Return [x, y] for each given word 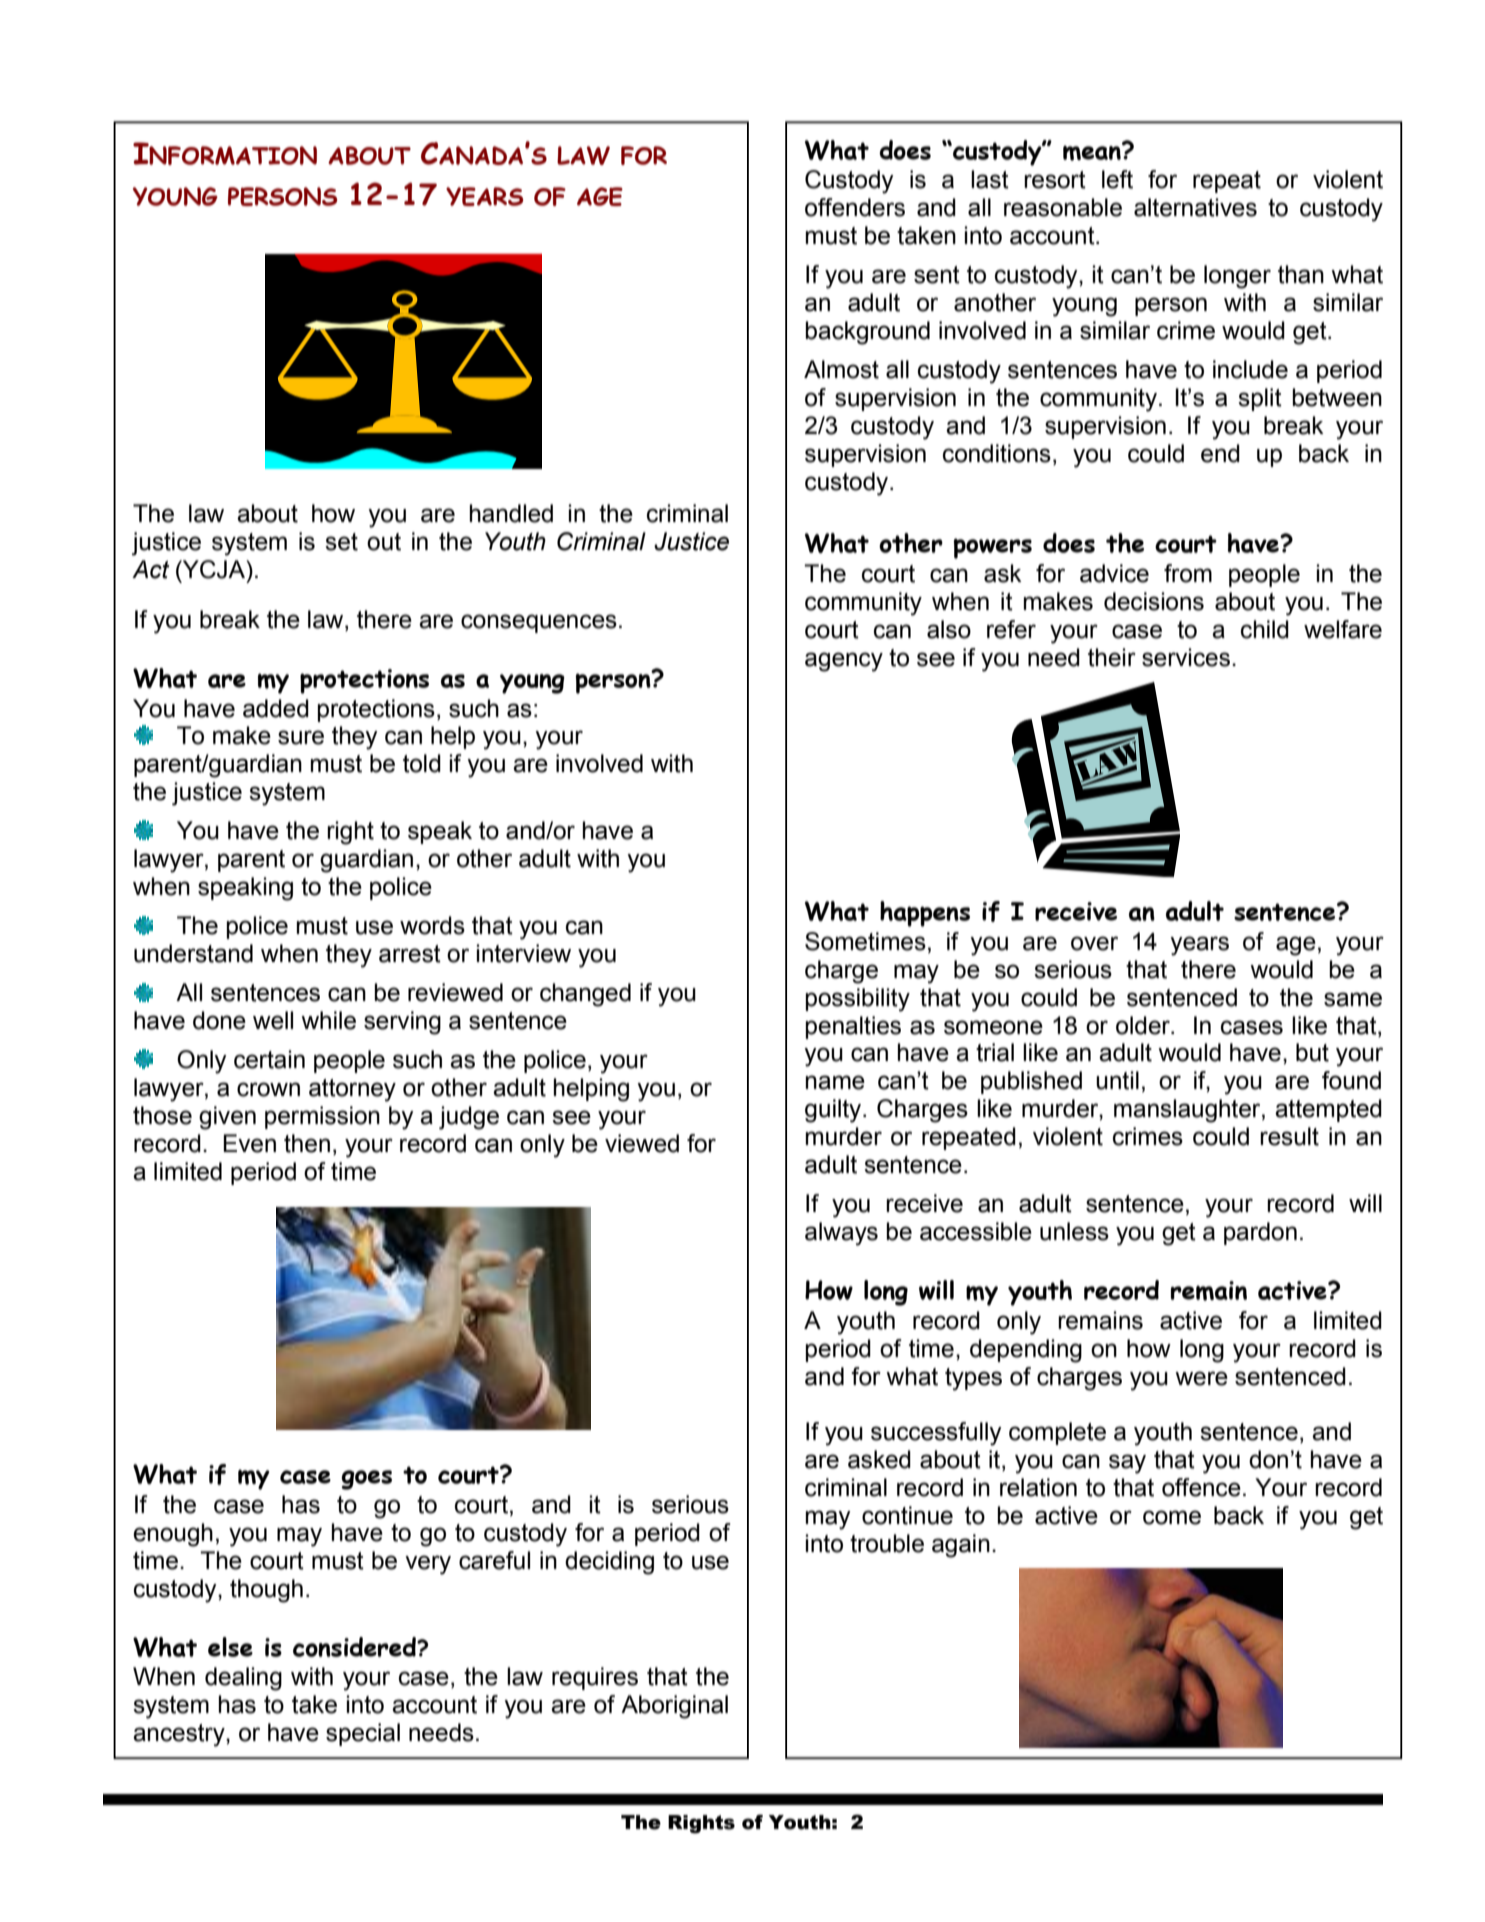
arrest [410, 954]
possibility [858, 1000]
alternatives [1195, 207]
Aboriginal [674, 1707]
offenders [855, 207]
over [1094, 943]
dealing [243, 1679]
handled [511, 513]
